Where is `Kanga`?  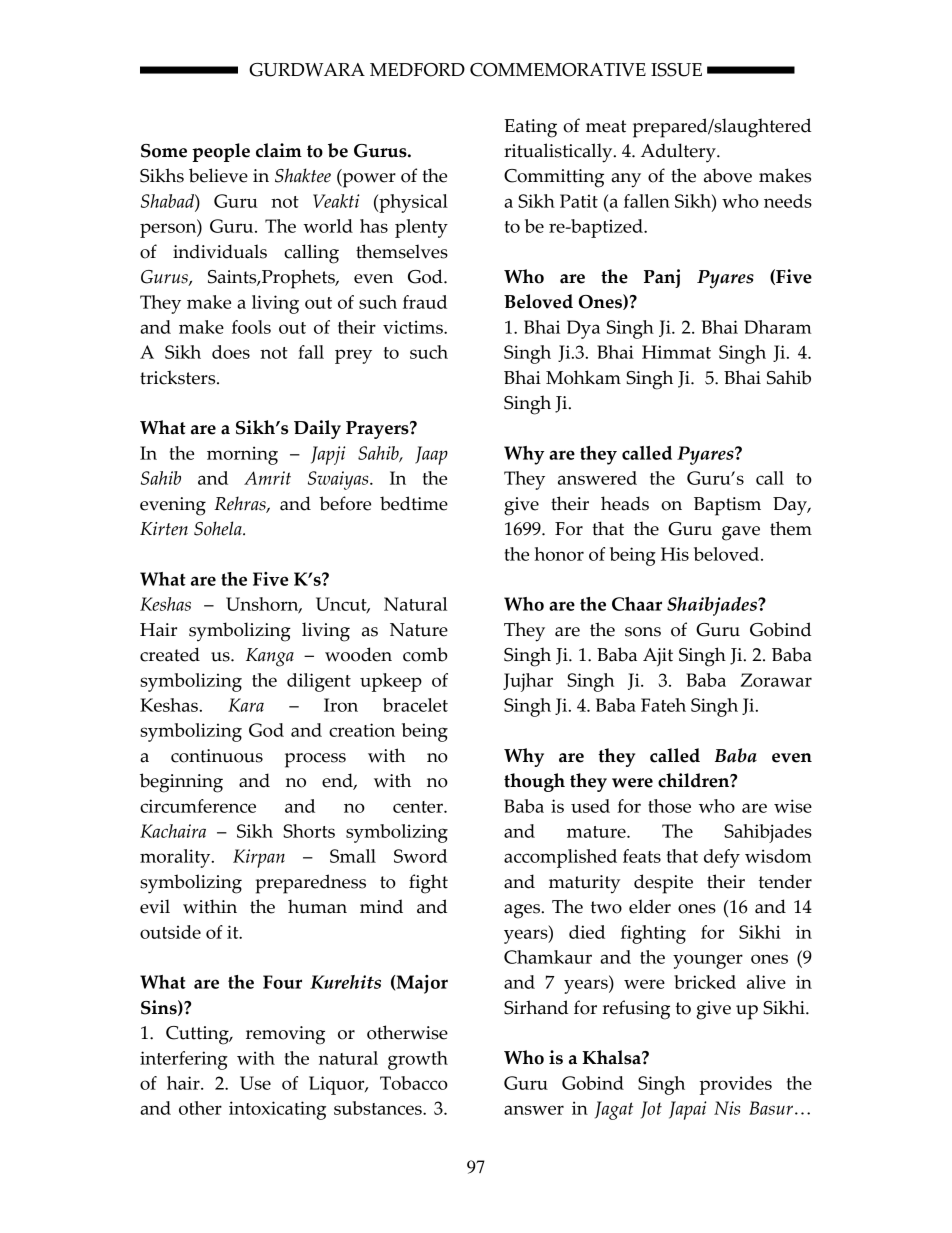
Kanga is located at coordinates (270, 657).
